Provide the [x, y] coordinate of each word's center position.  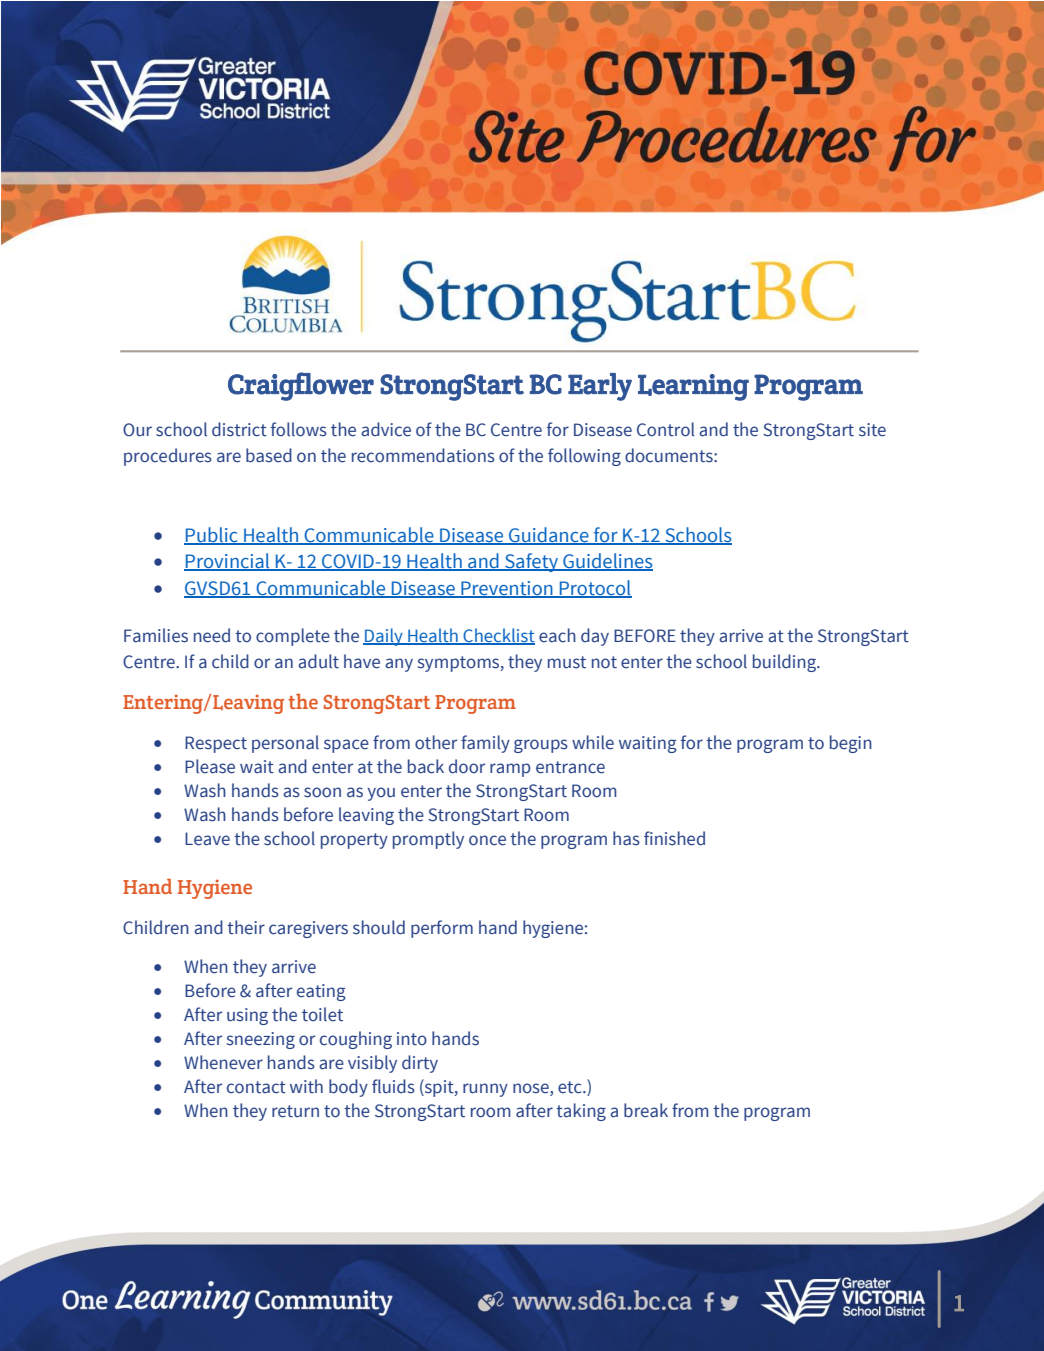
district [239, 429]
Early [600, 387]
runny [485, 1090]
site [872, 430]
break [646, 1110]
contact [256, 1087]
